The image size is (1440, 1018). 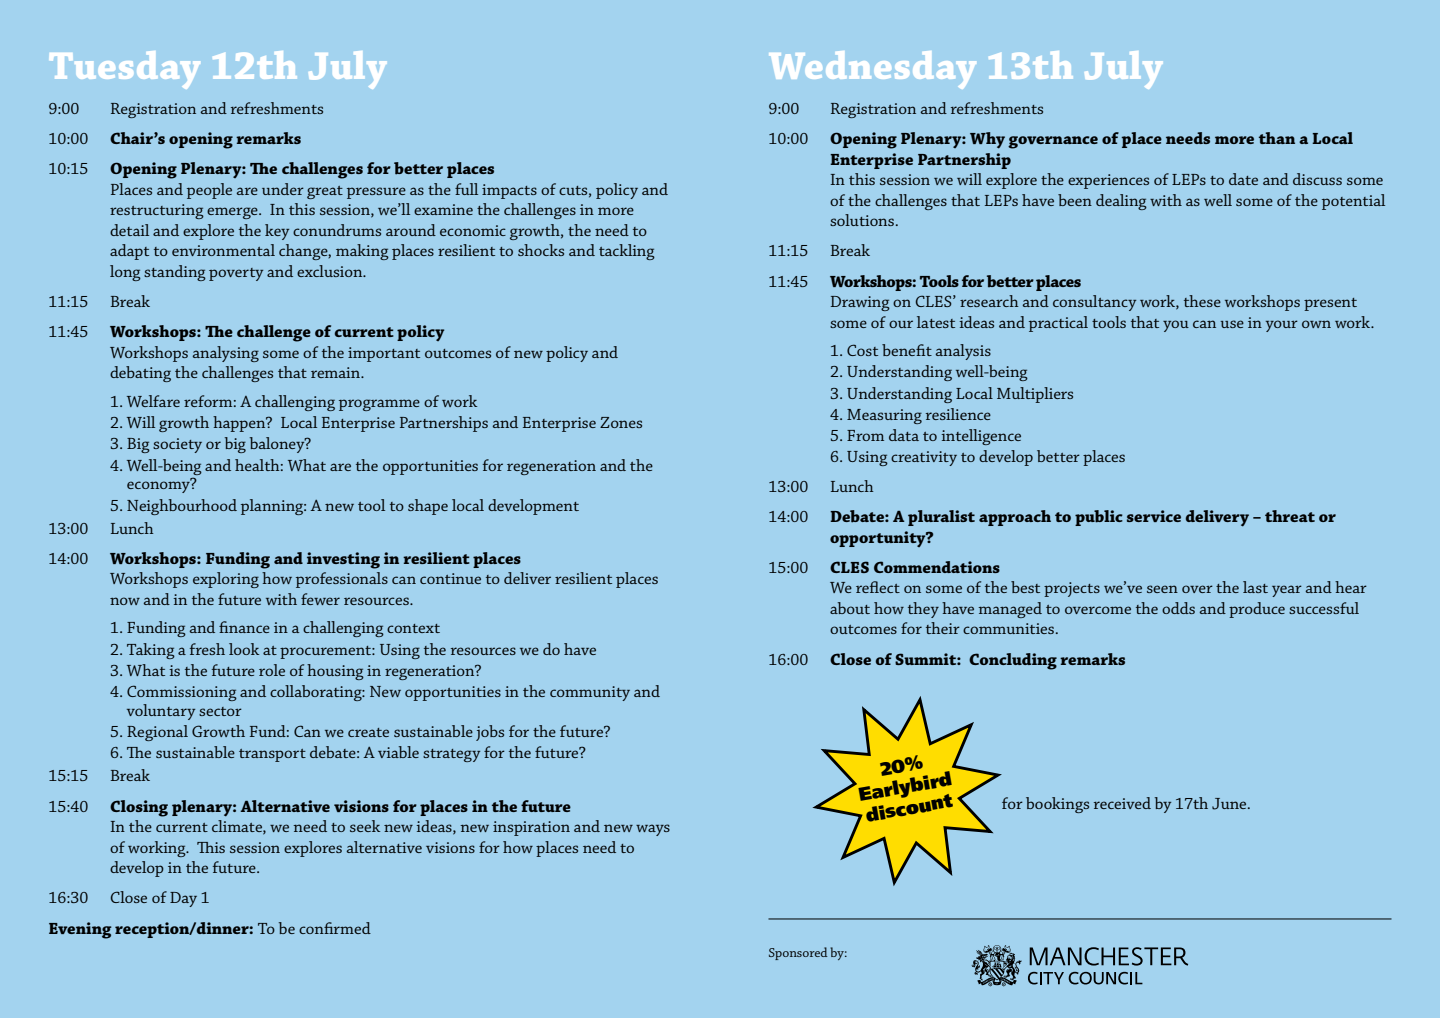 What do you see at coordinates (798, 953) in the screenshot?
I see `Sponsored` at bounding box center [798, 953].
